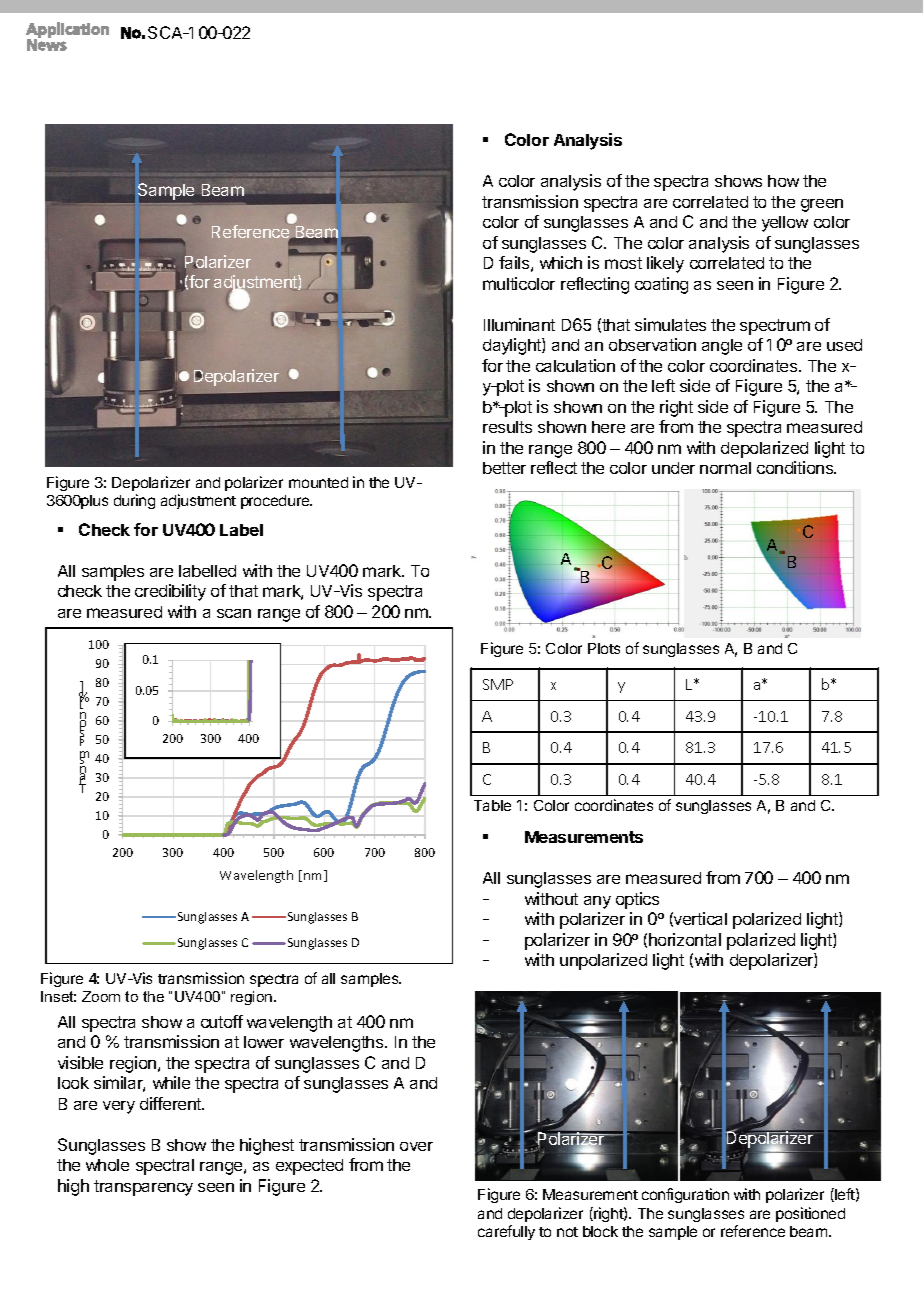  What do you see at coordinates (498, 684) in the screenshot?
I see `SMP` at bounding box center [498, 684].
